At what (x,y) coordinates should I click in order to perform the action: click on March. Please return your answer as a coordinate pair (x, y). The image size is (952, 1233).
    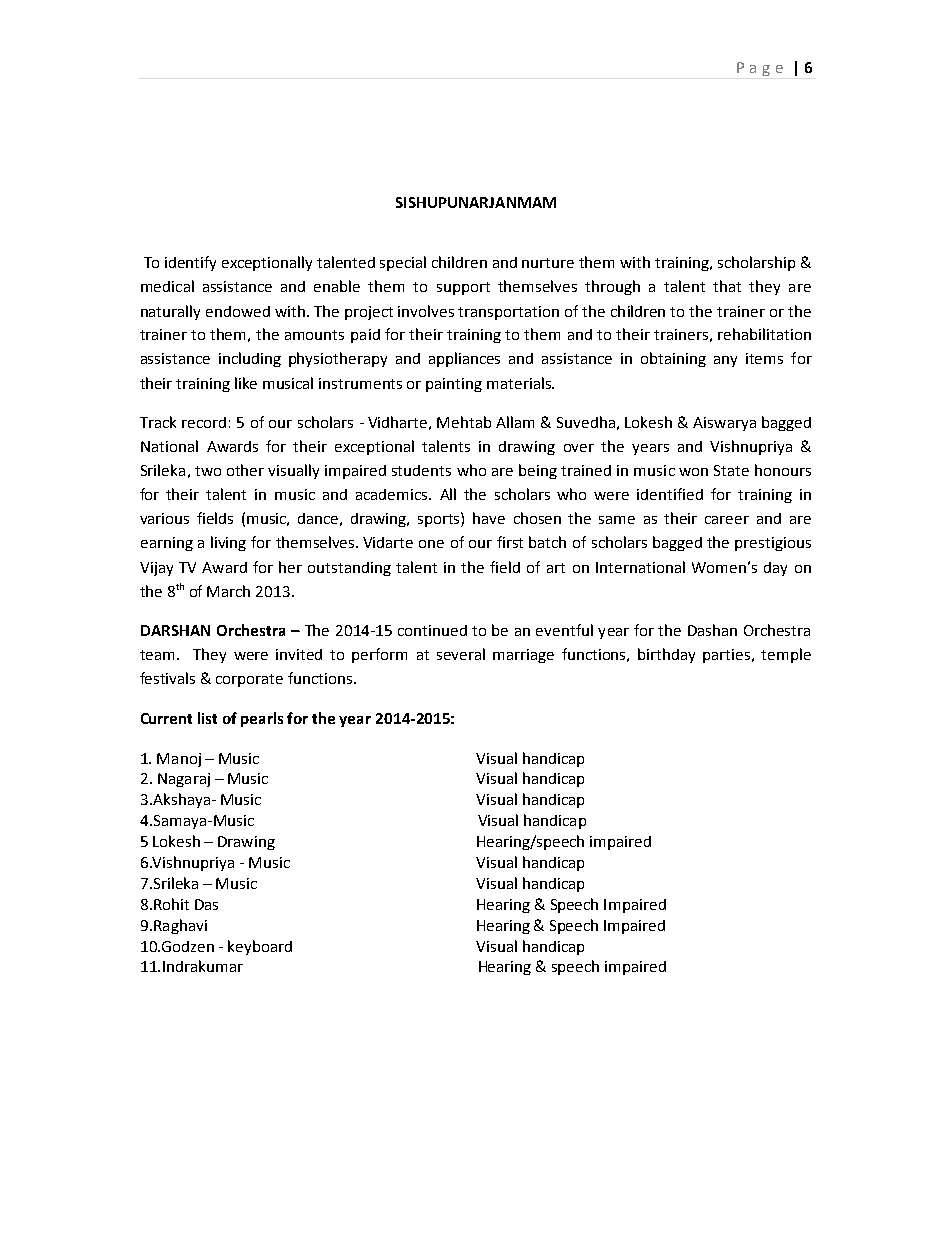
    Looking at the image, I should click on (228, 591).
